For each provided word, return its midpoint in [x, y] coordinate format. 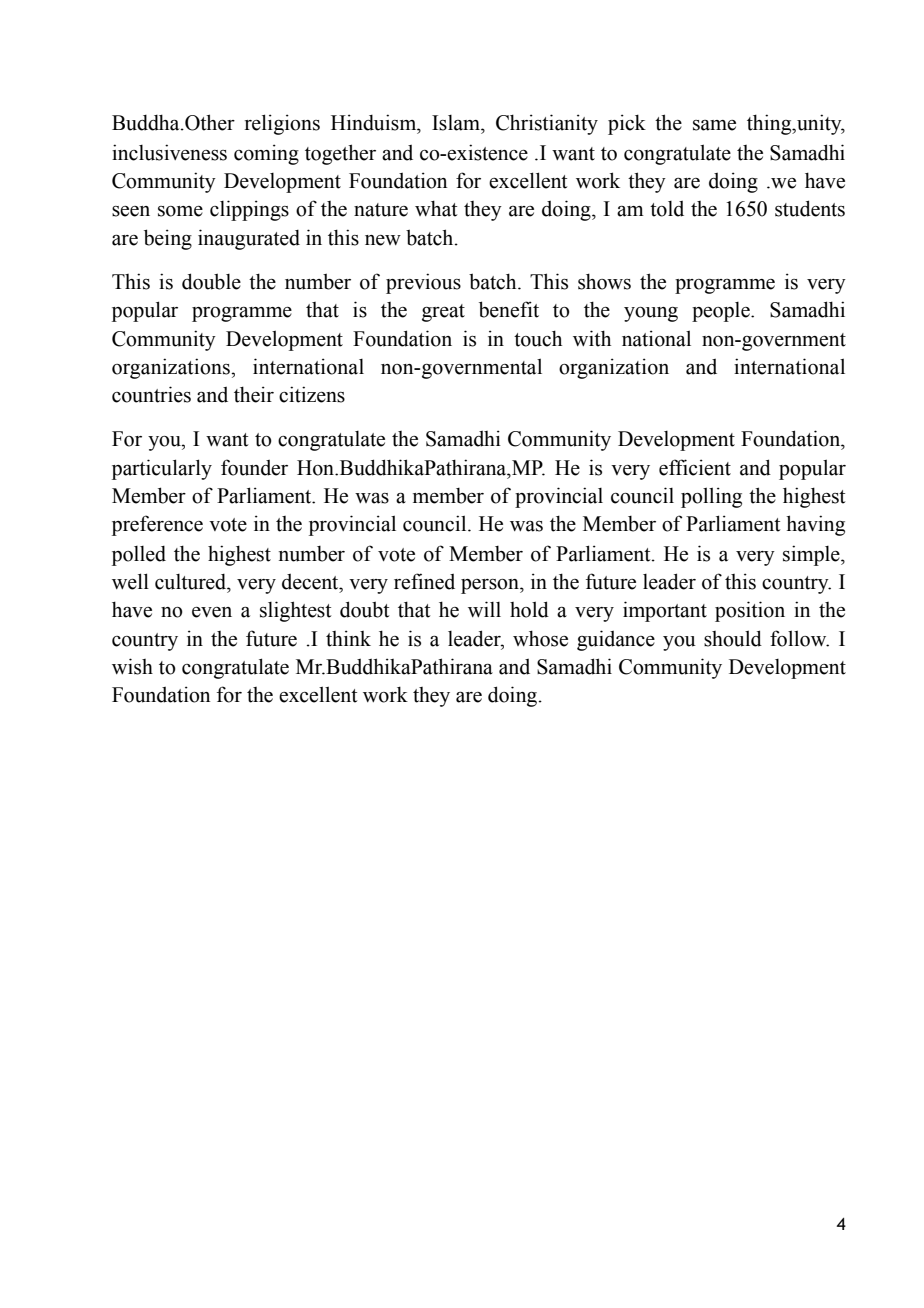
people [722, 312]
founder [254, 467]
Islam [457, 123]
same [714, 125]
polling [711, 497]
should [733, 638]
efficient [695, 467]
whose [540, 638]
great [443, 313]
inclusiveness [169, 152]
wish [132, 666]
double [211, 281]
